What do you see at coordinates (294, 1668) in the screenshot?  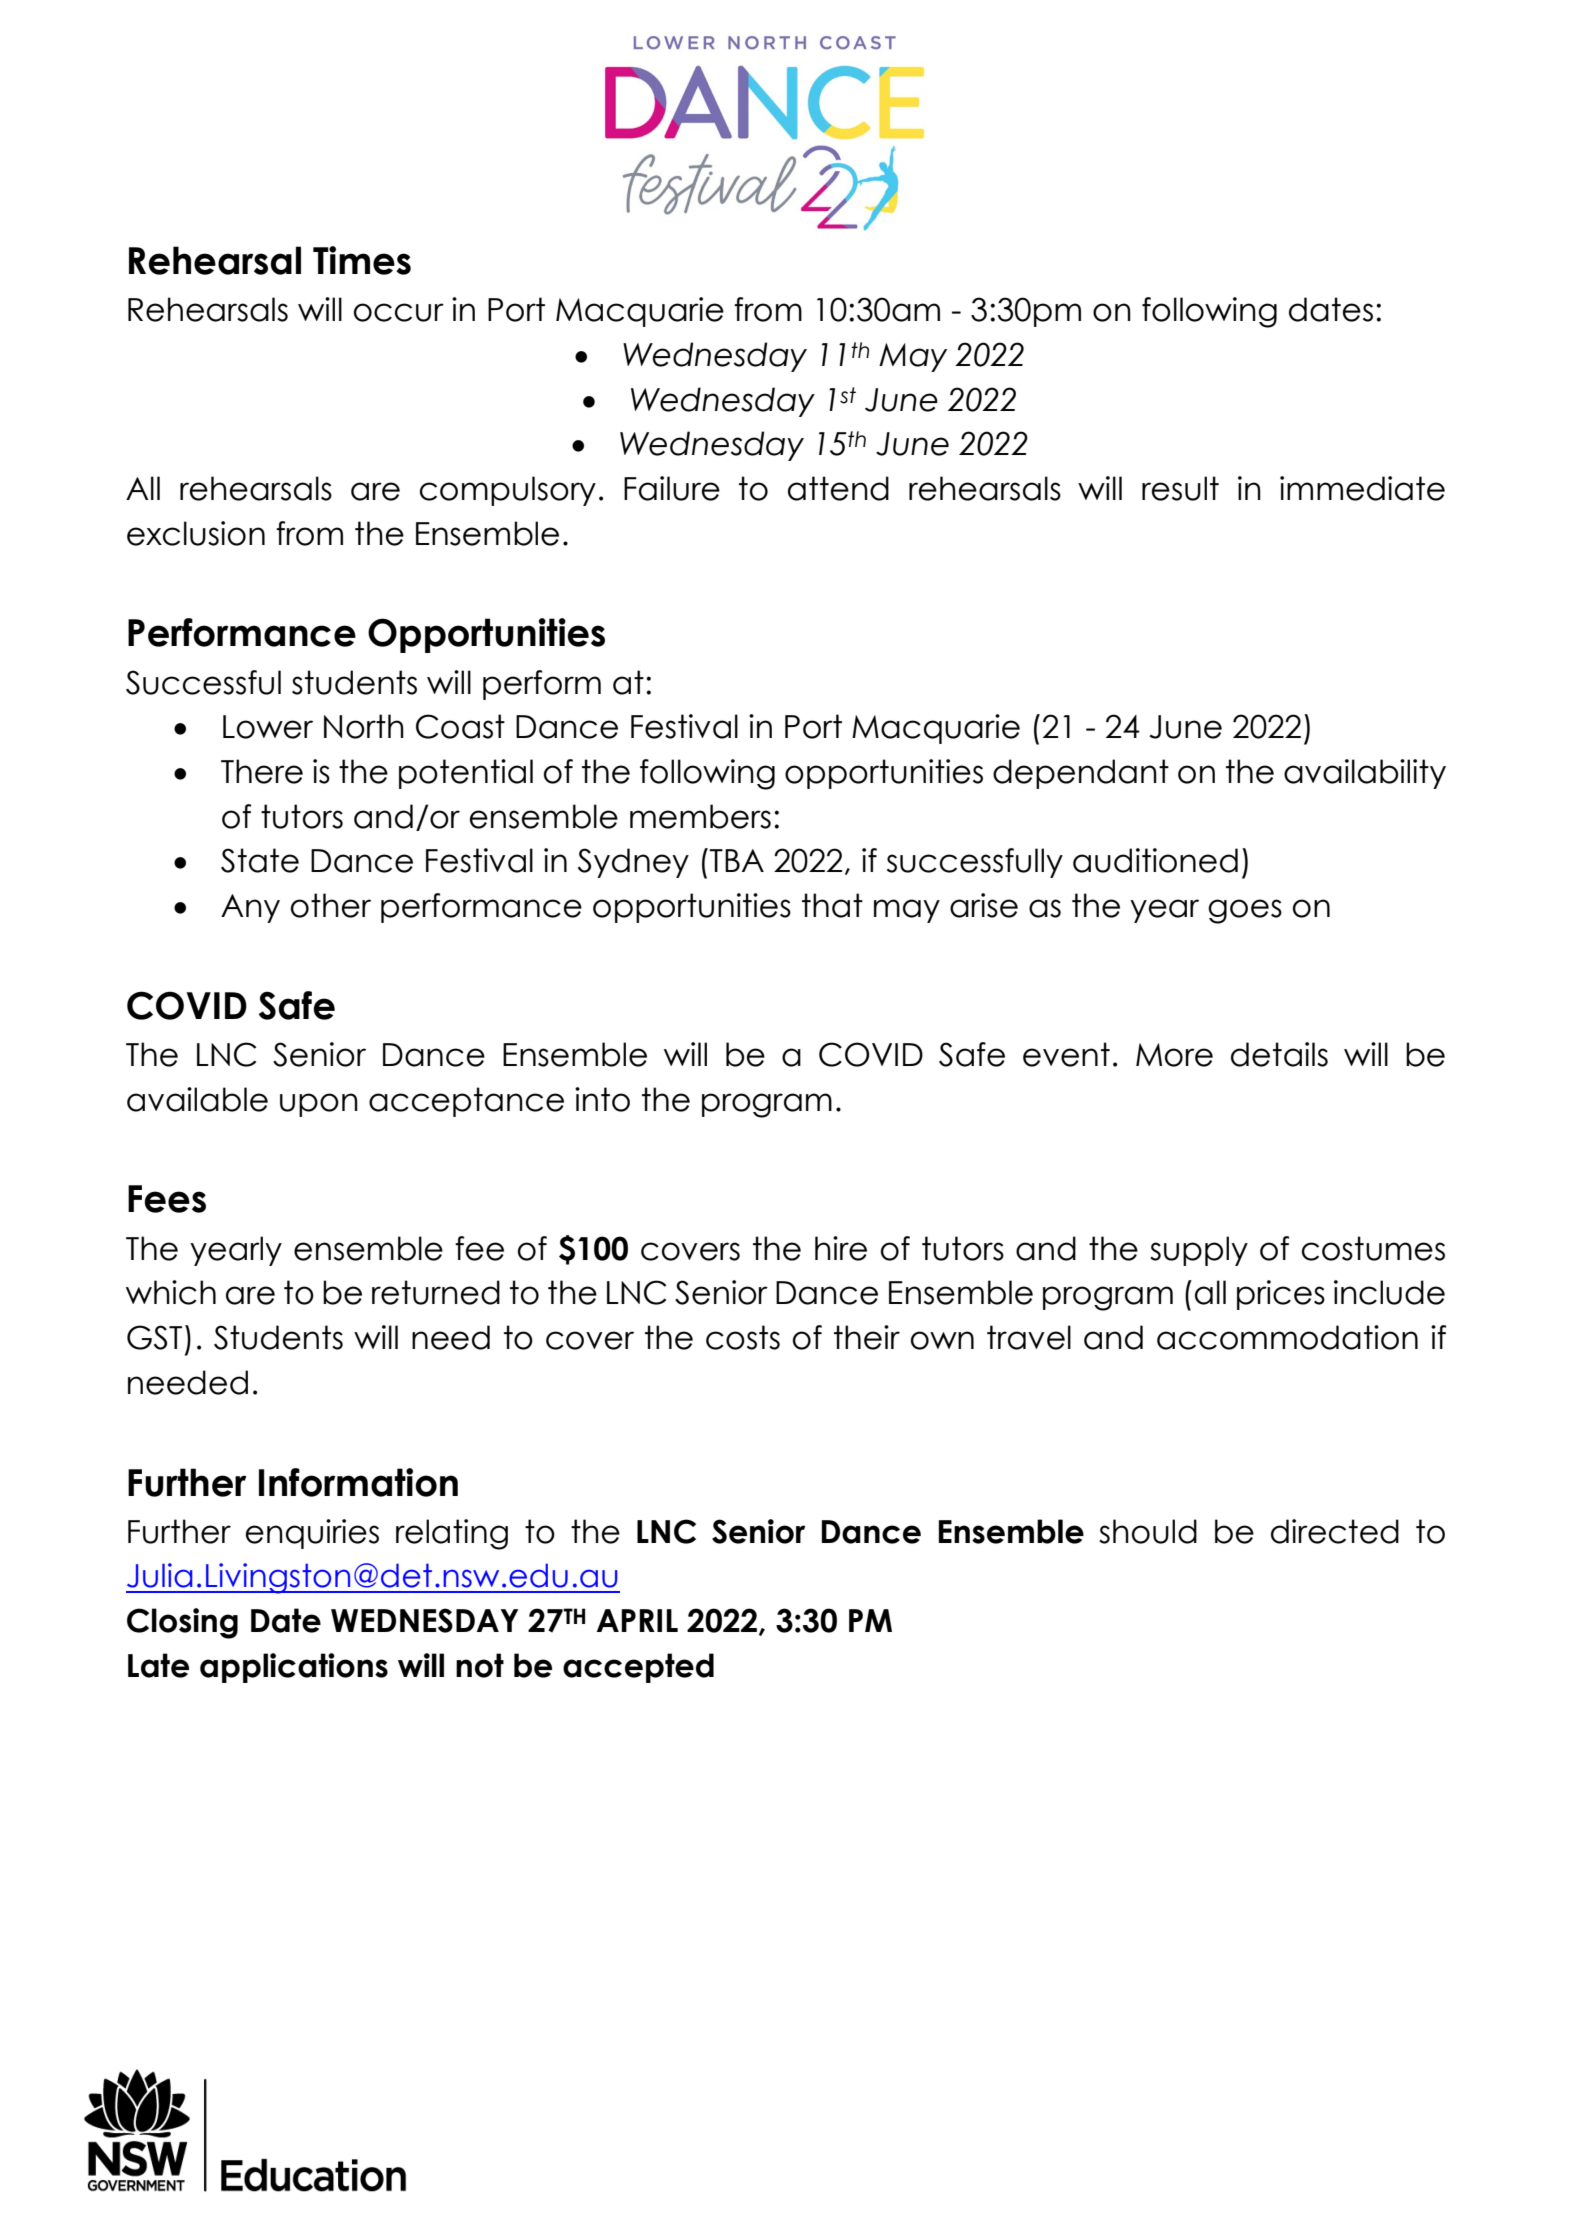 I see `applications` at bounding box center [294, 1668].
